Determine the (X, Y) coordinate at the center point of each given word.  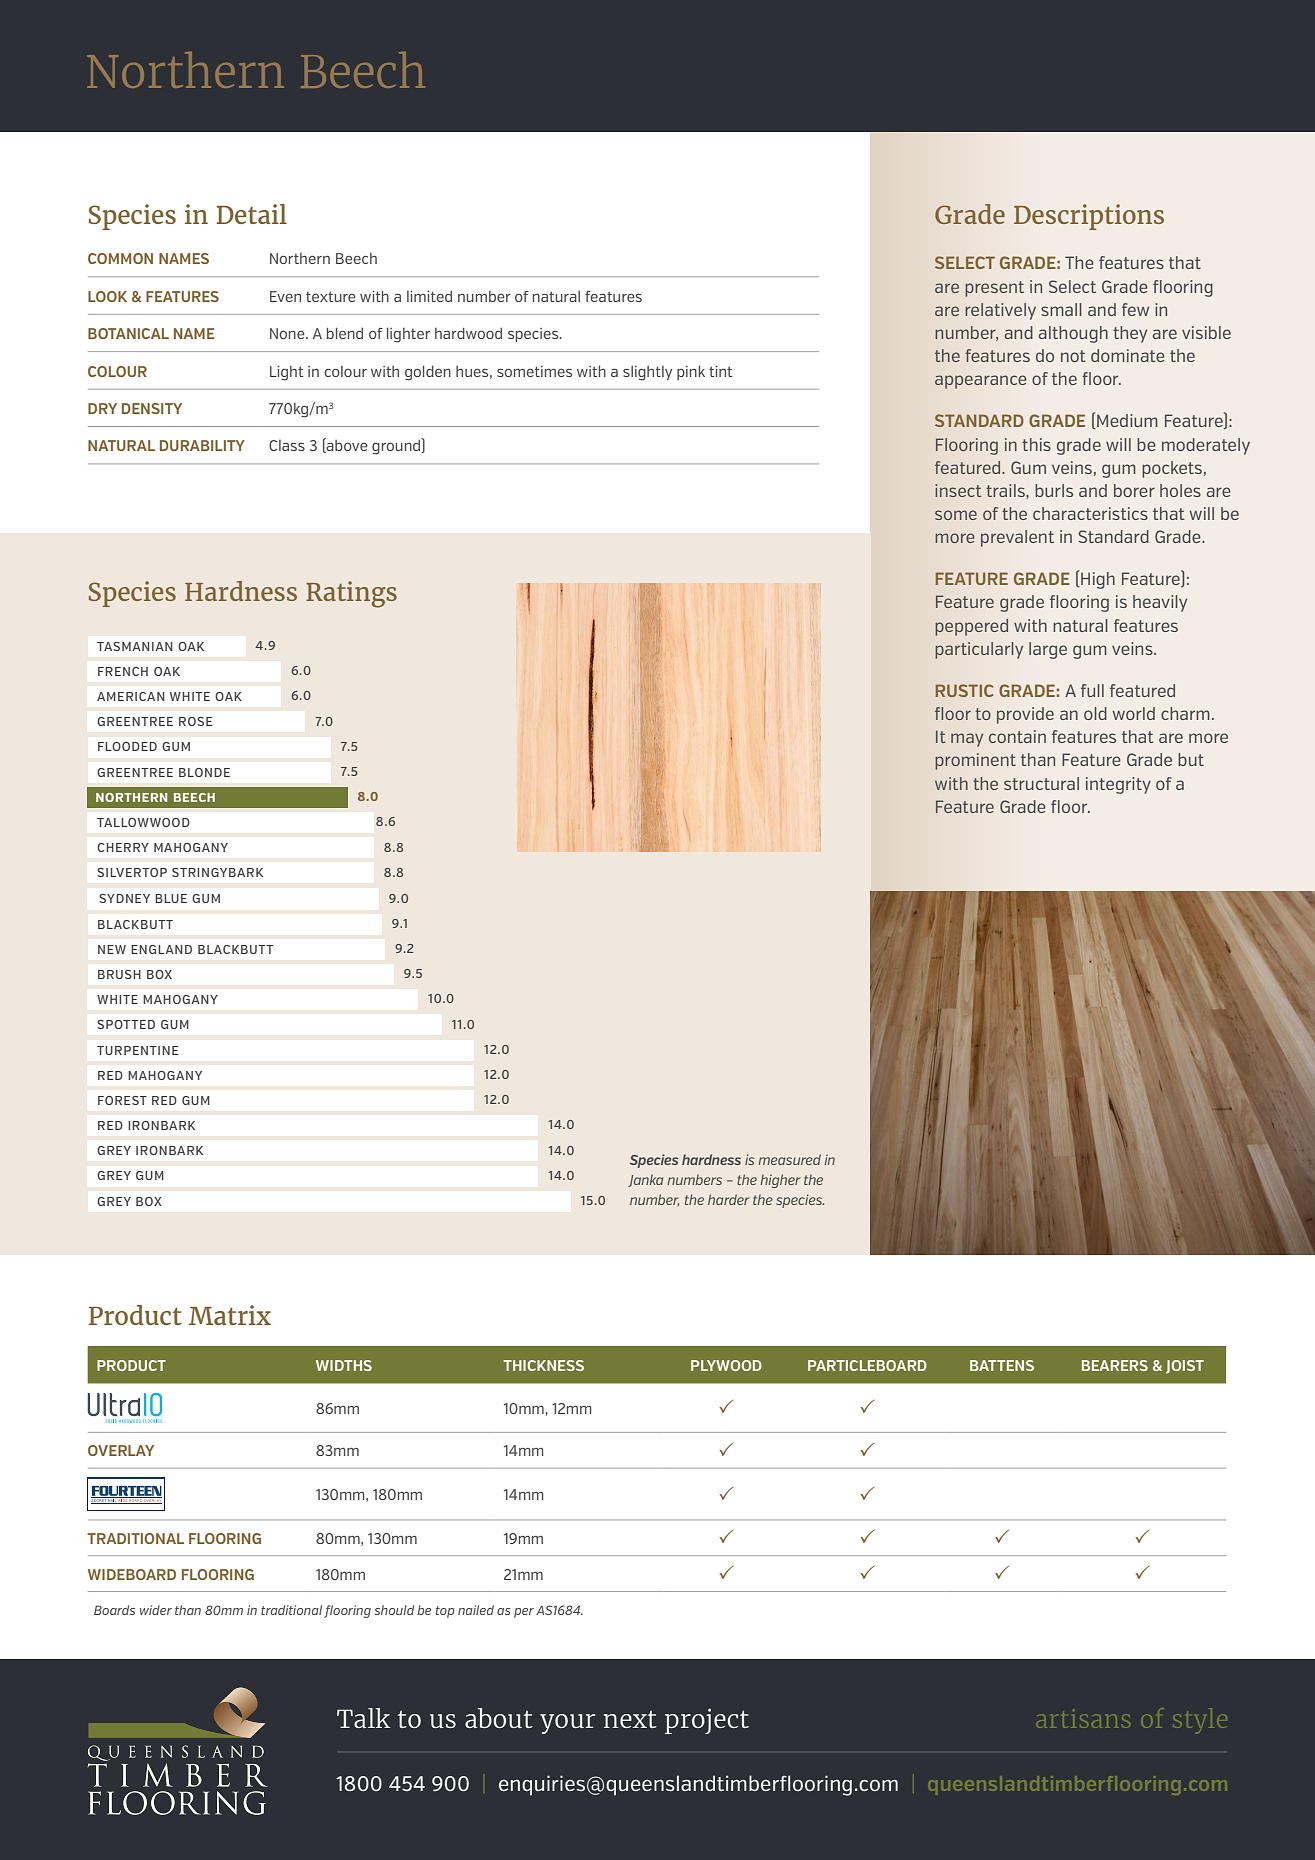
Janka (645, 1180)
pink (691, 373)
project (707, 1721)
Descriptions (1089, 217)
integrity (1118, 785)
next (630, 1719)
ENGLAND (161, 949)
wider (156, 1610)
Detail (252, 214)
